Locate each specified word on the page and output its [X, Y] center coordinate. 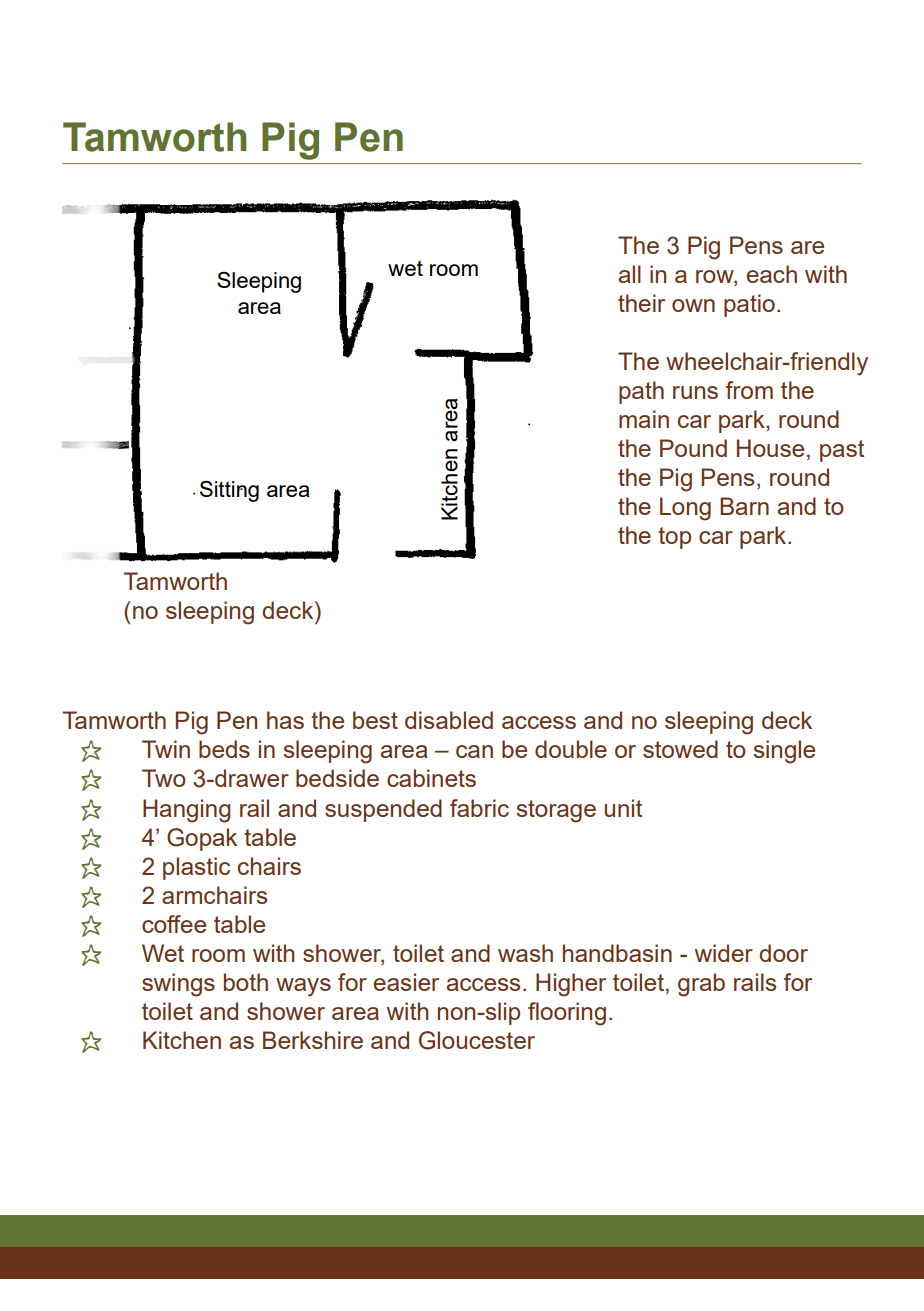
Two [164, 778]
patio [749, 305]
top [674, 538]
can [474, 751]
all [630, 274]
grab [701, 985]
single [784, 752]
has [285, 720]
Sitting [229, 491]
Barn [744, 506]
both [246, 982]
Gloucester [477, 1040]
